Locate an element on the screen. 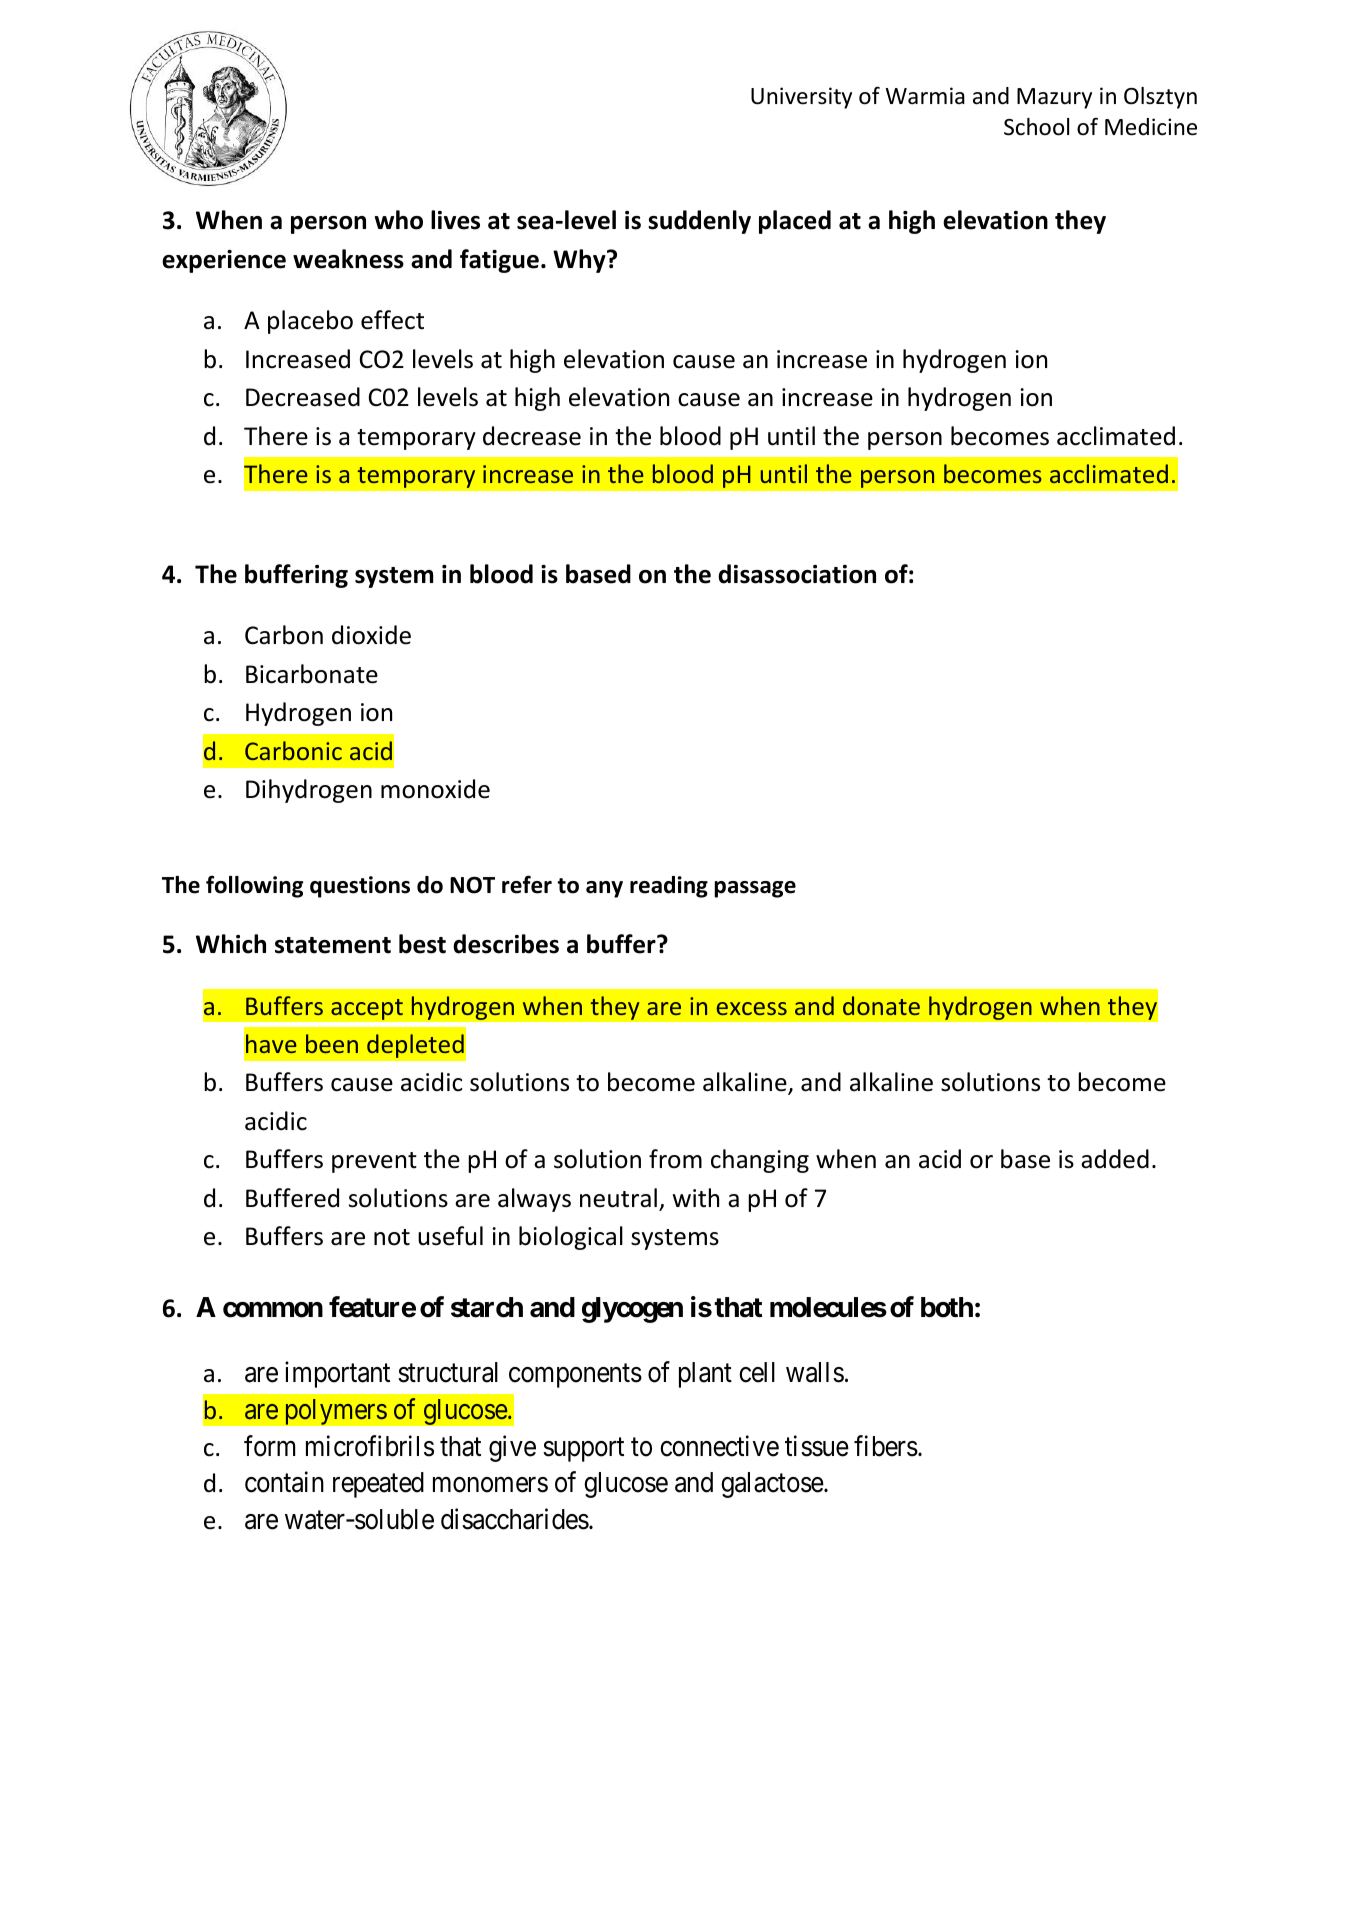  reading is located at coordinates (669, 887).
